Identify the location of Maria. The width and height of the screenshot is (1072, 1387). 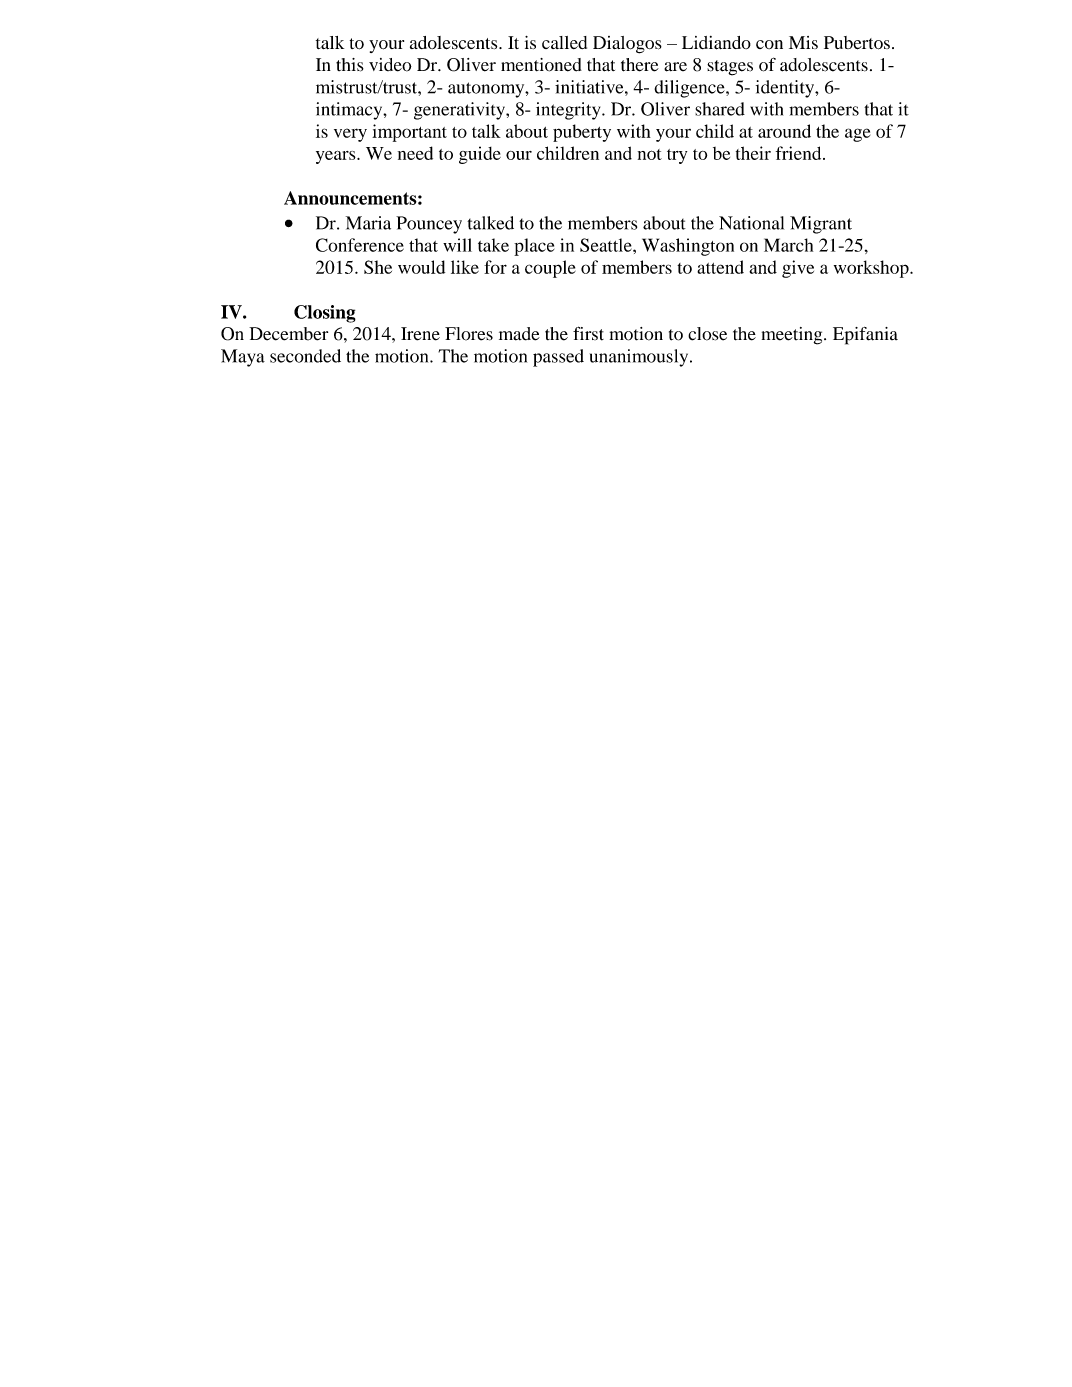
(368, 223).
